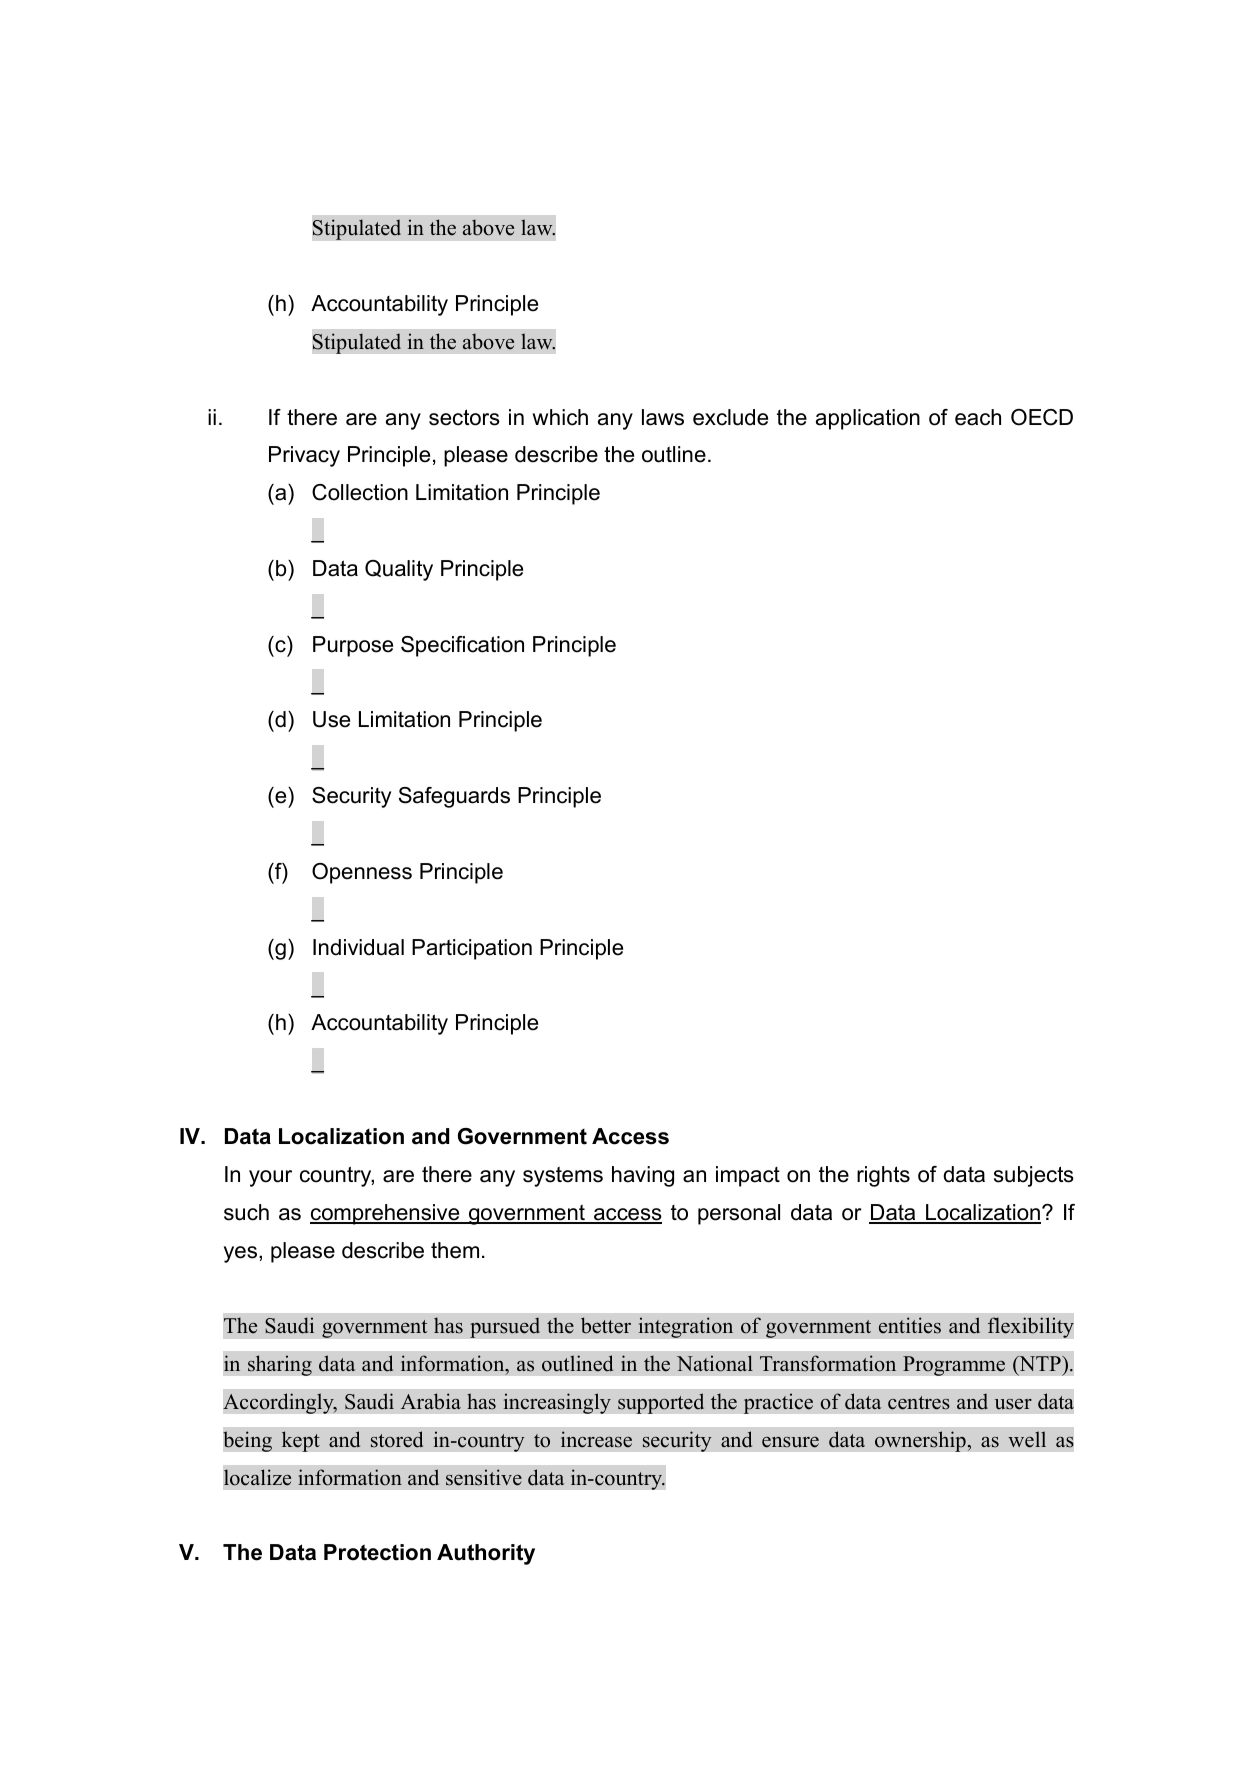 The height and width of the page is (1771, 1253). Describe the element at coordinates (606, 1325) in the page. I see `better` at that location.
